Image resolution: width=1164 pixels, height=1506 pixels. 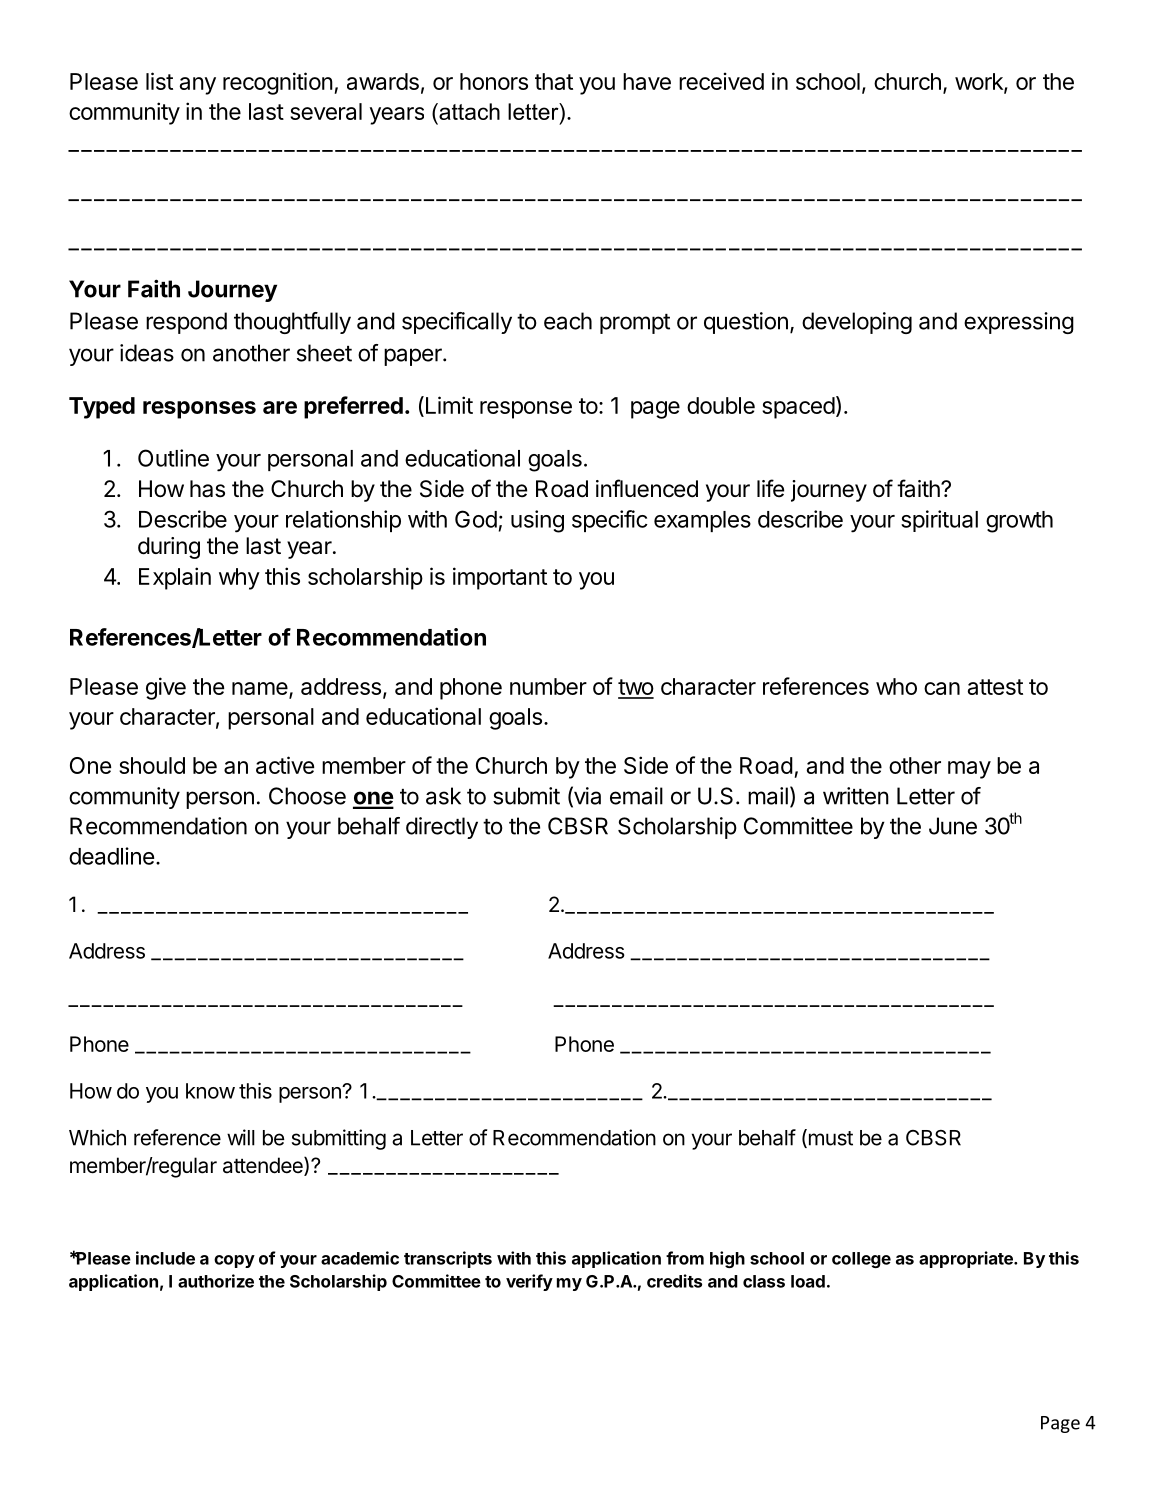 I want to click on that, so click(x=554, y=81).
